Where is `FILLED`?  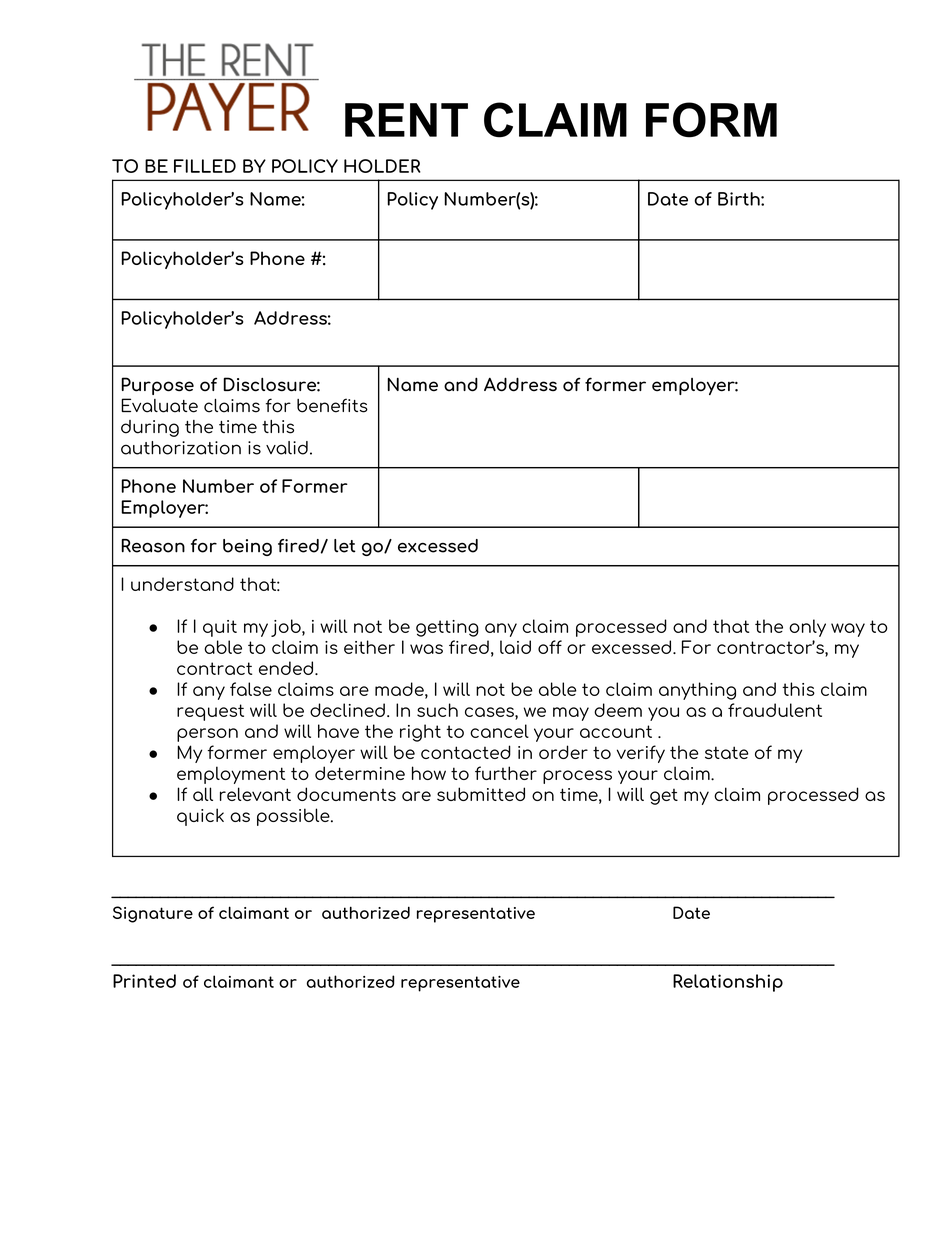 FILLED is located at coordinates (205, 166).
